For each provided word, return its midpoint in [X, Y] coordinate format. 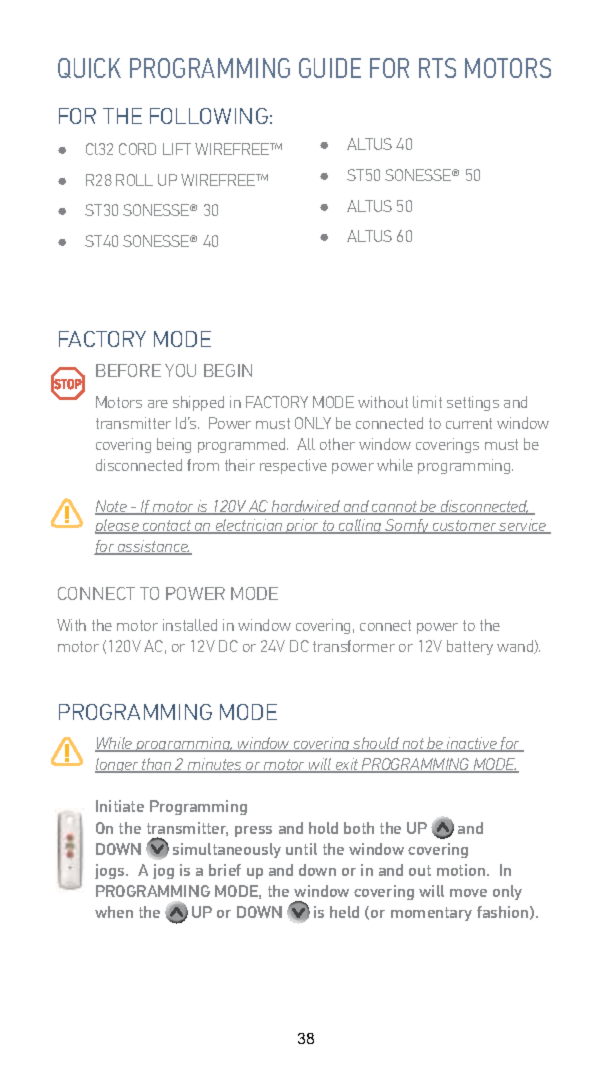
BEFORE [128, 370]
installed [190, 625]
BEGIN [228, 370]
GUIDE [330, 68]
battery [470, 647]
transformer [354, 646]
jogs [111, 871]
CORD [137, 149]
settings [473, 403]
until [301, 849]
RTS [437, 68]
